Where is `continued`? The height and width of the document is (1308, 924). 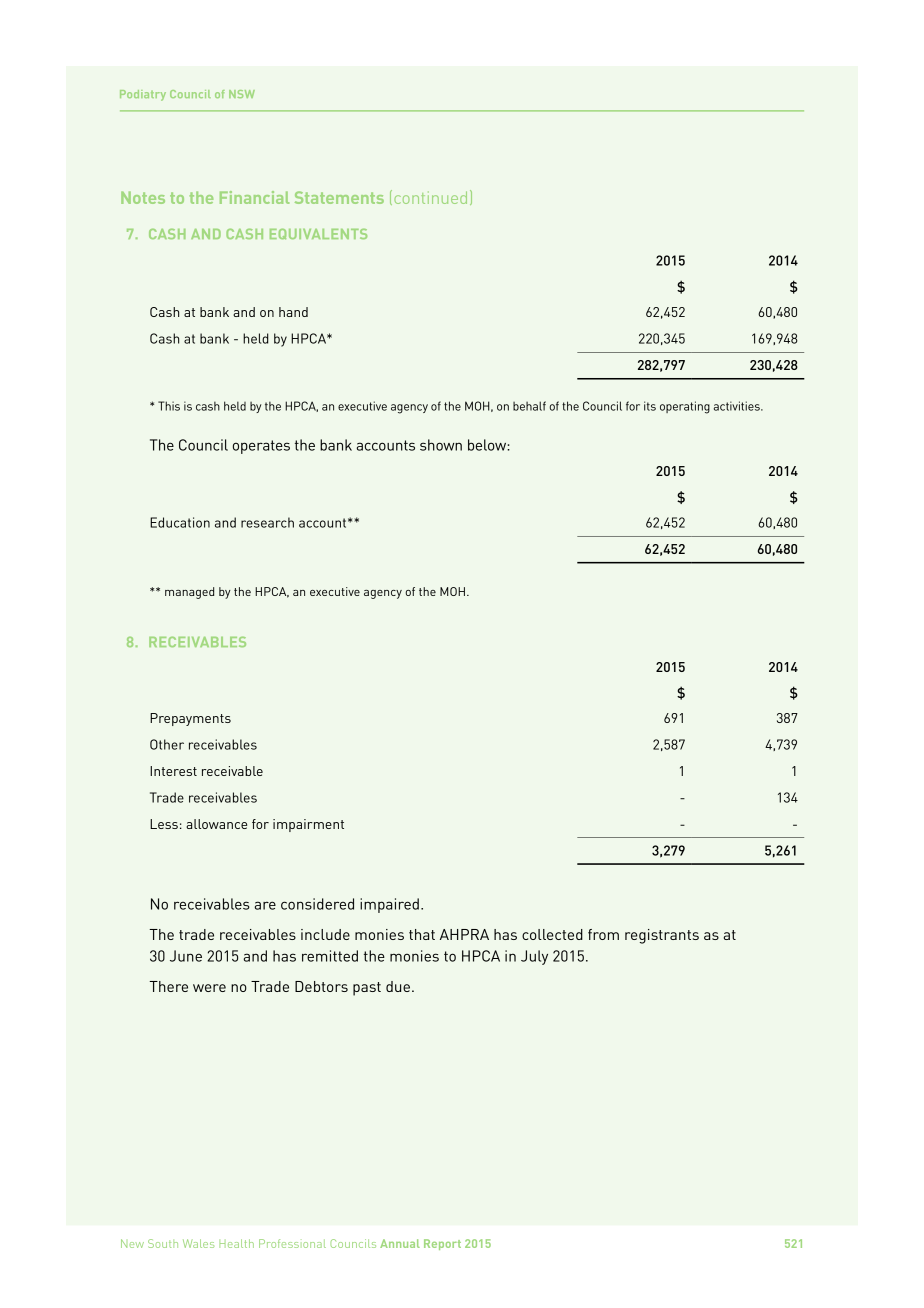 continued is located at coordinates (430, 197).
